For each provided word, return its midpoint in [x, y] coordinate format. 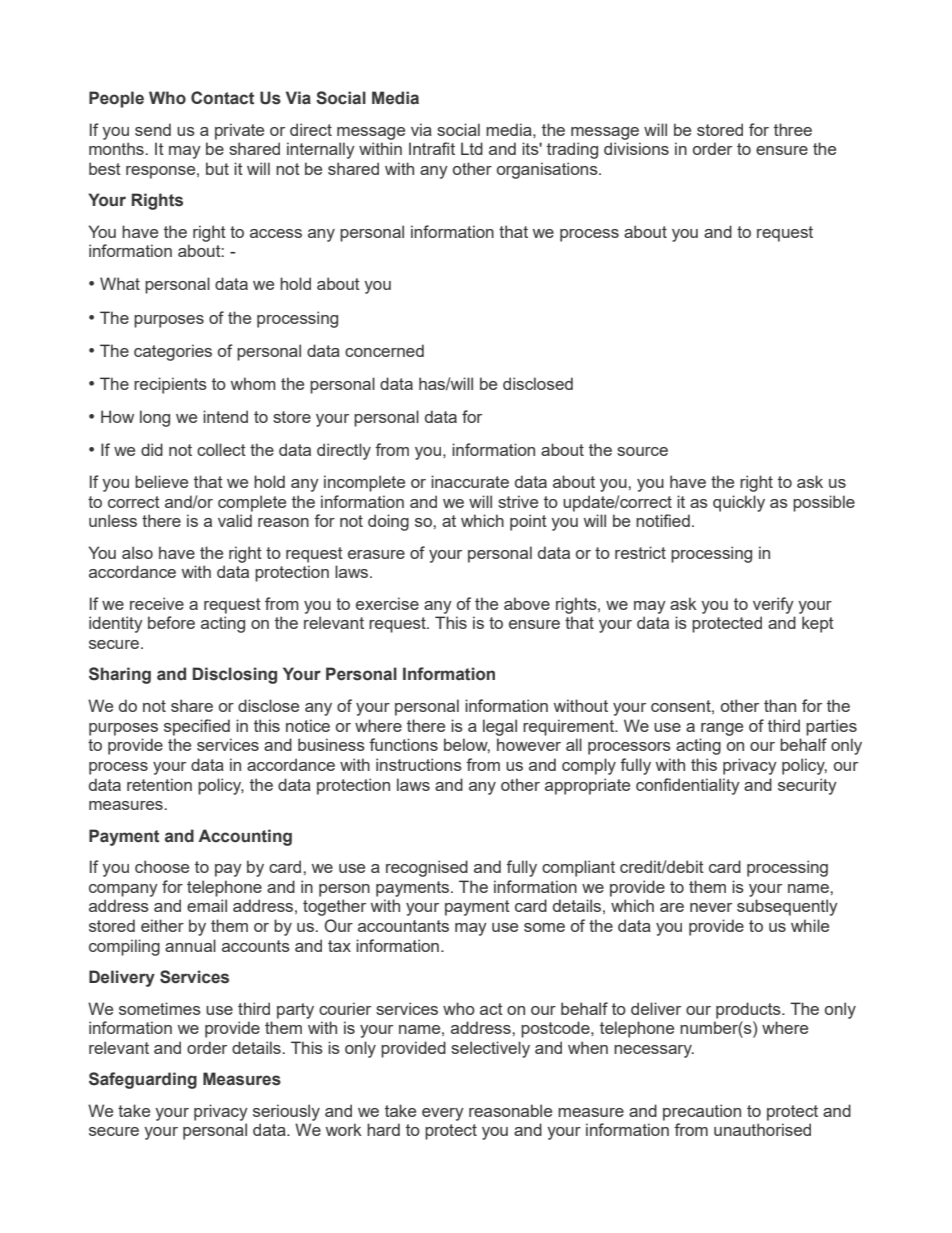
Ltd [472, 148]
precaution [702, 1112]
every [443, 1114]
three [793, 129]
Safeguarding [143, 1080]
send [153, 129]
